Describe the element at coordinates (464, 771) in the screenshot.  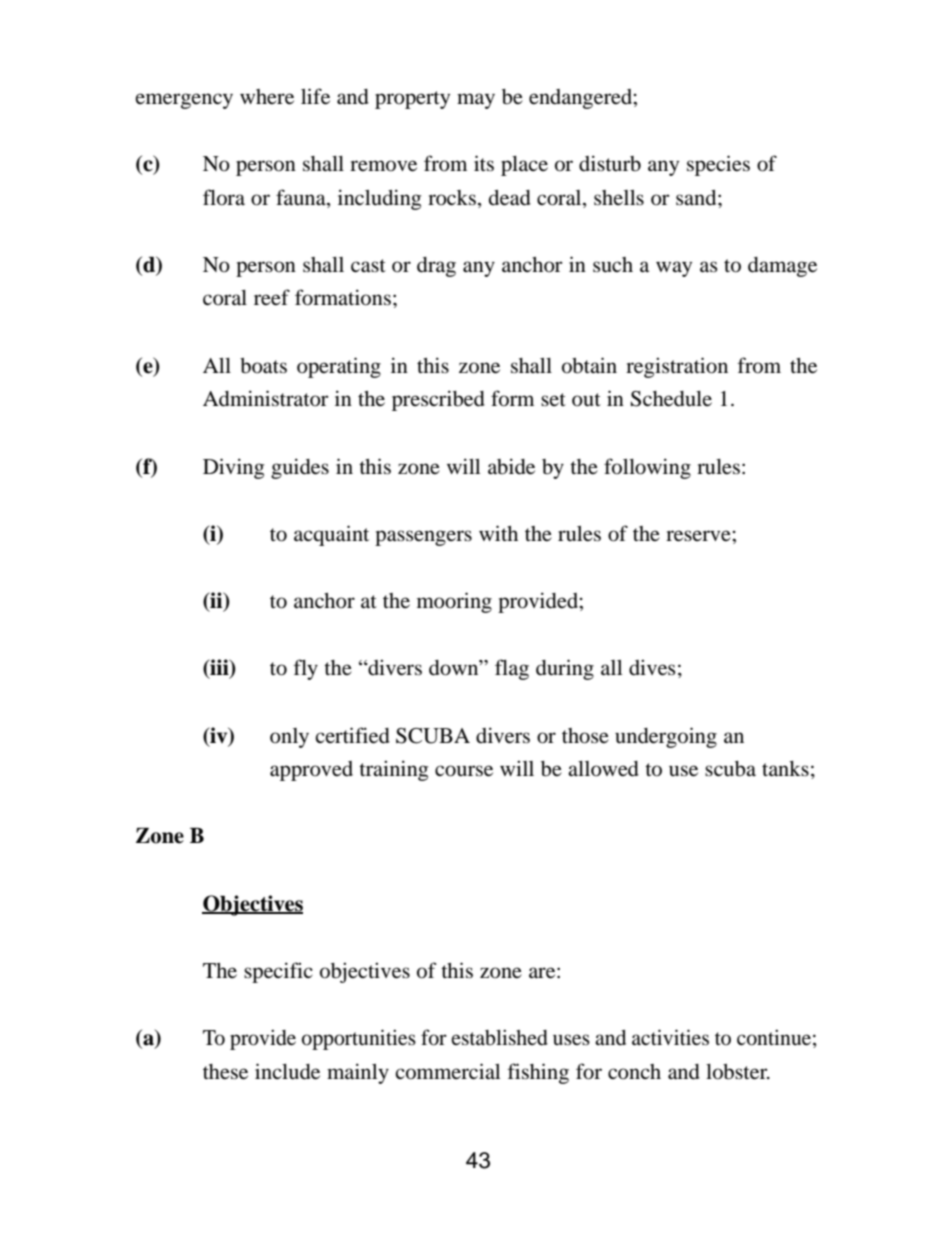
I see `course` at that location.
